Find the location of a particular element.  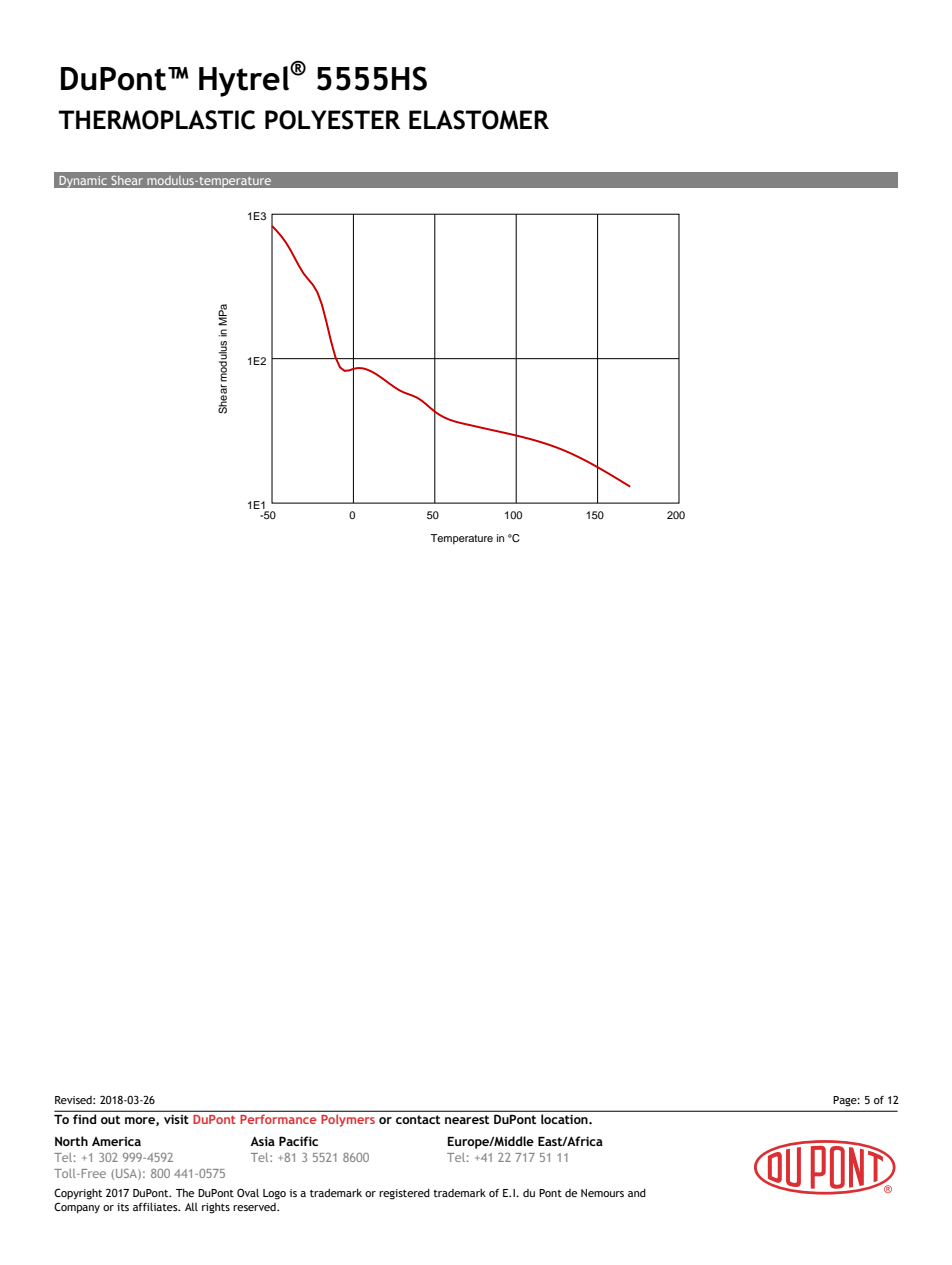

contact is located at coordinates (418, 1119).
